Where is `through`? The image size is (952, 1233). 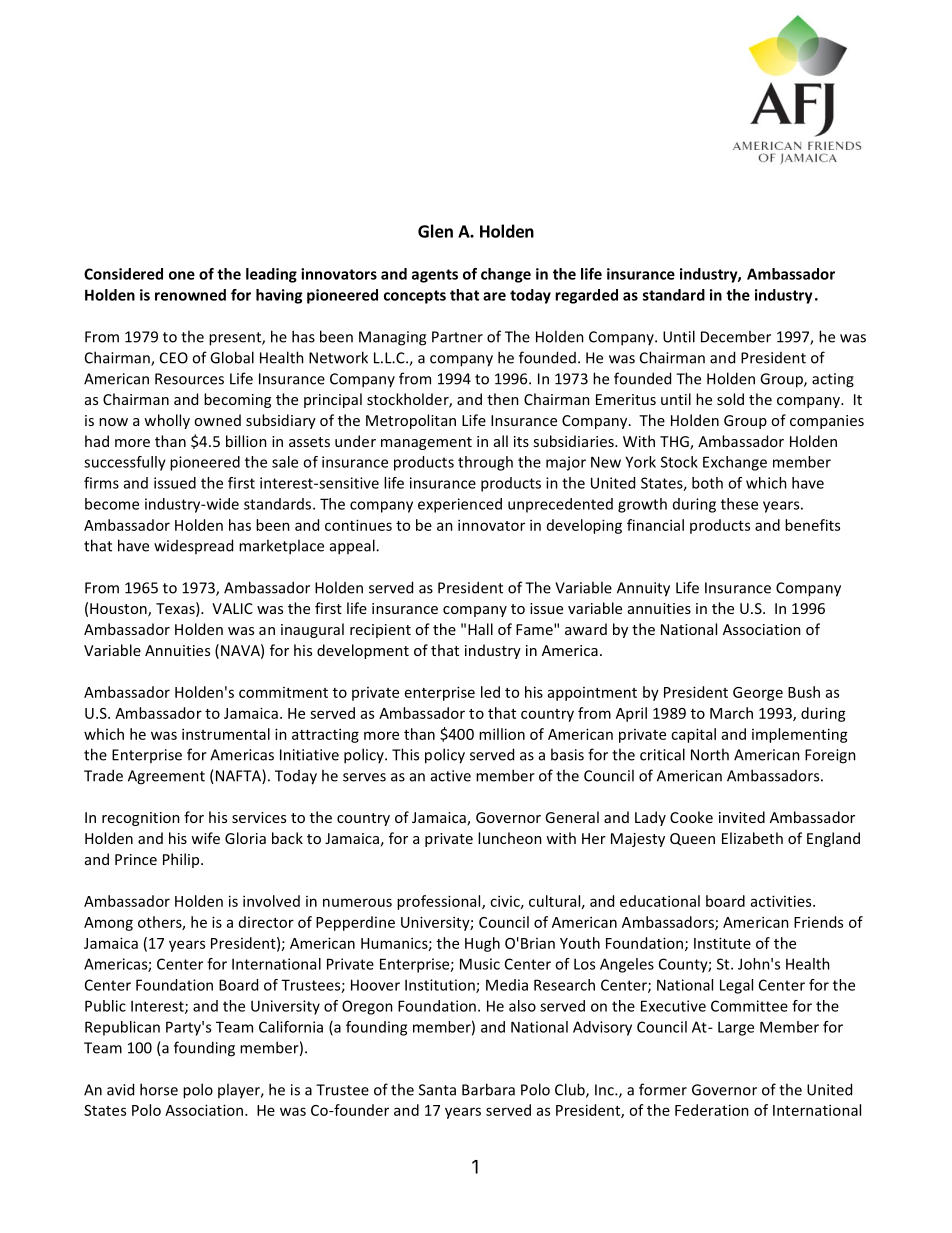 through is located at coordinates (485, 463).
